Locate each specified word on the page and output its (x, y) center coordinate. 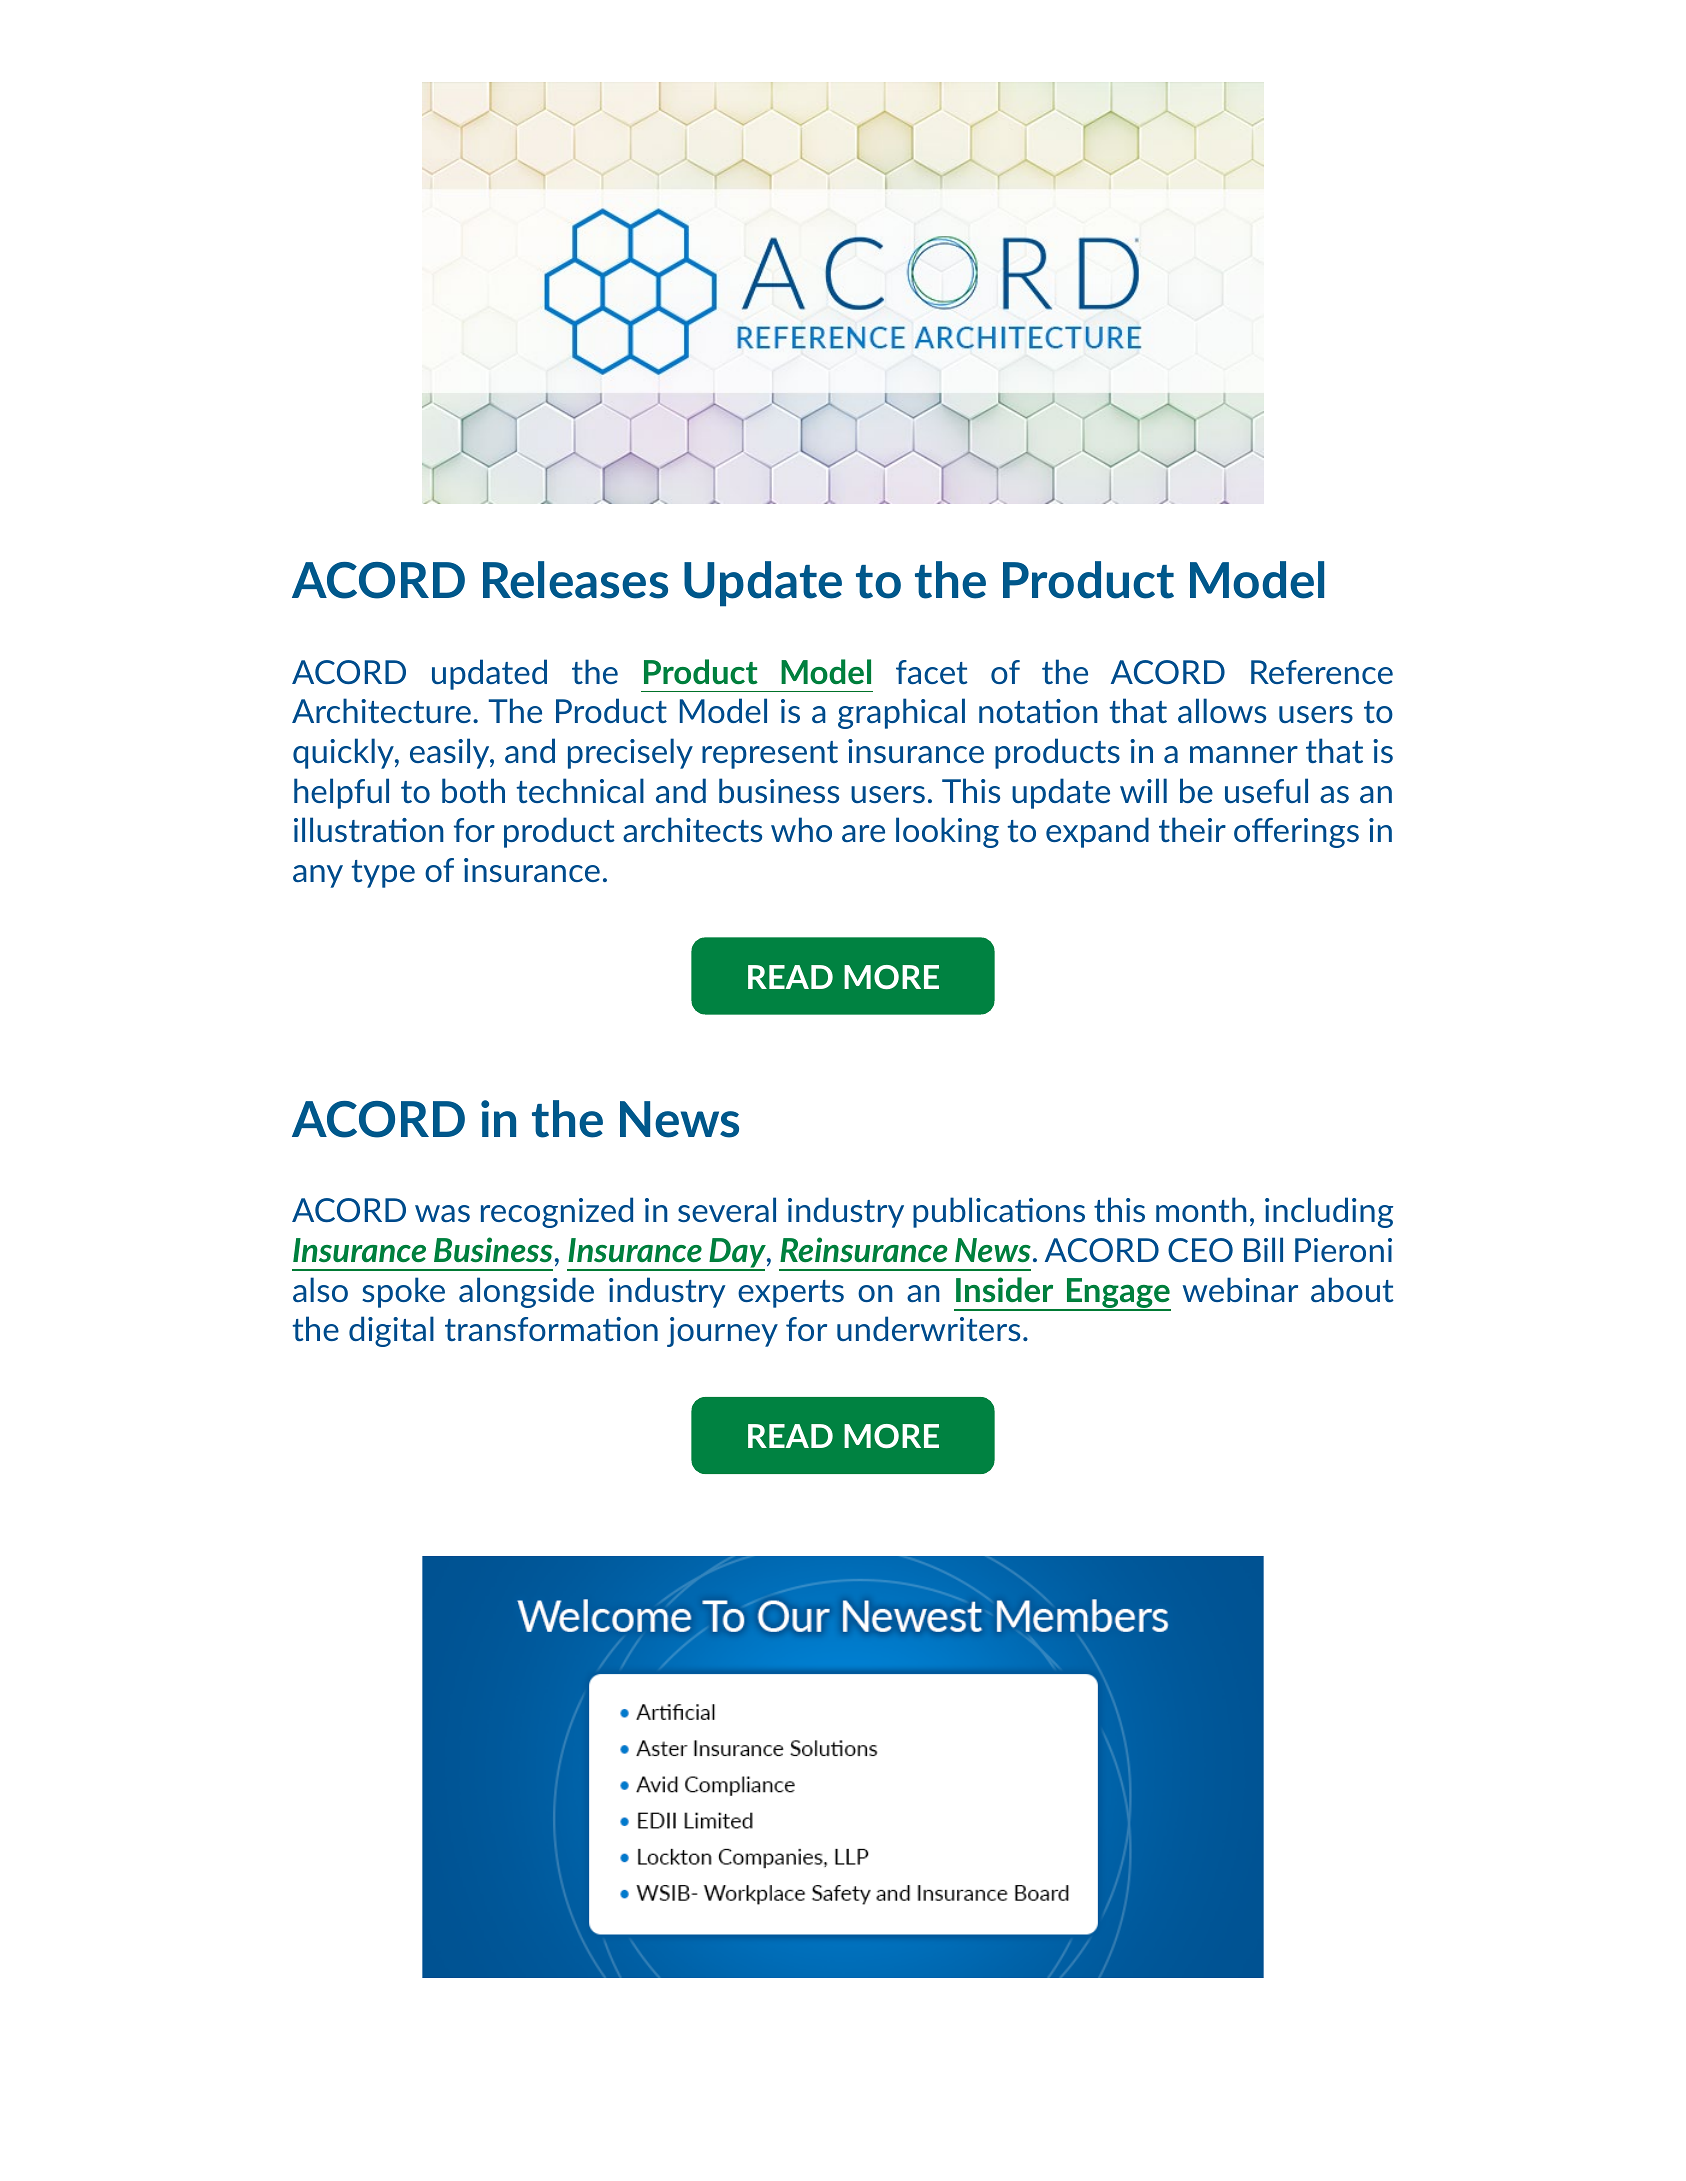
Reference (1322, 672)
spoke (403, 1292)
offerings (1296, 833)
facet (932, 672)
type (383, 874)
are (863, 833)
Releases (575, 580)
